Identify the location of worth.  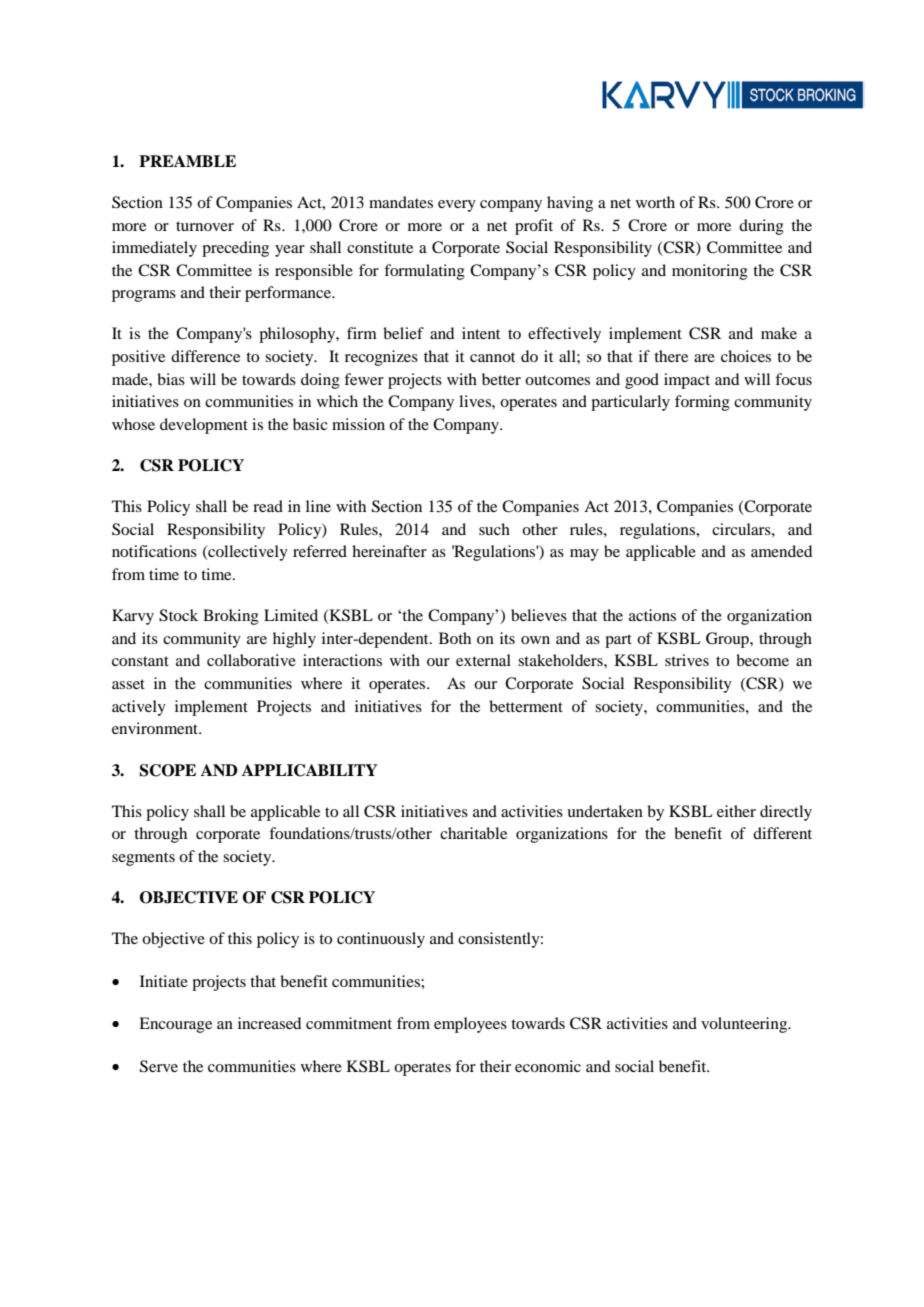
(655, 202).
